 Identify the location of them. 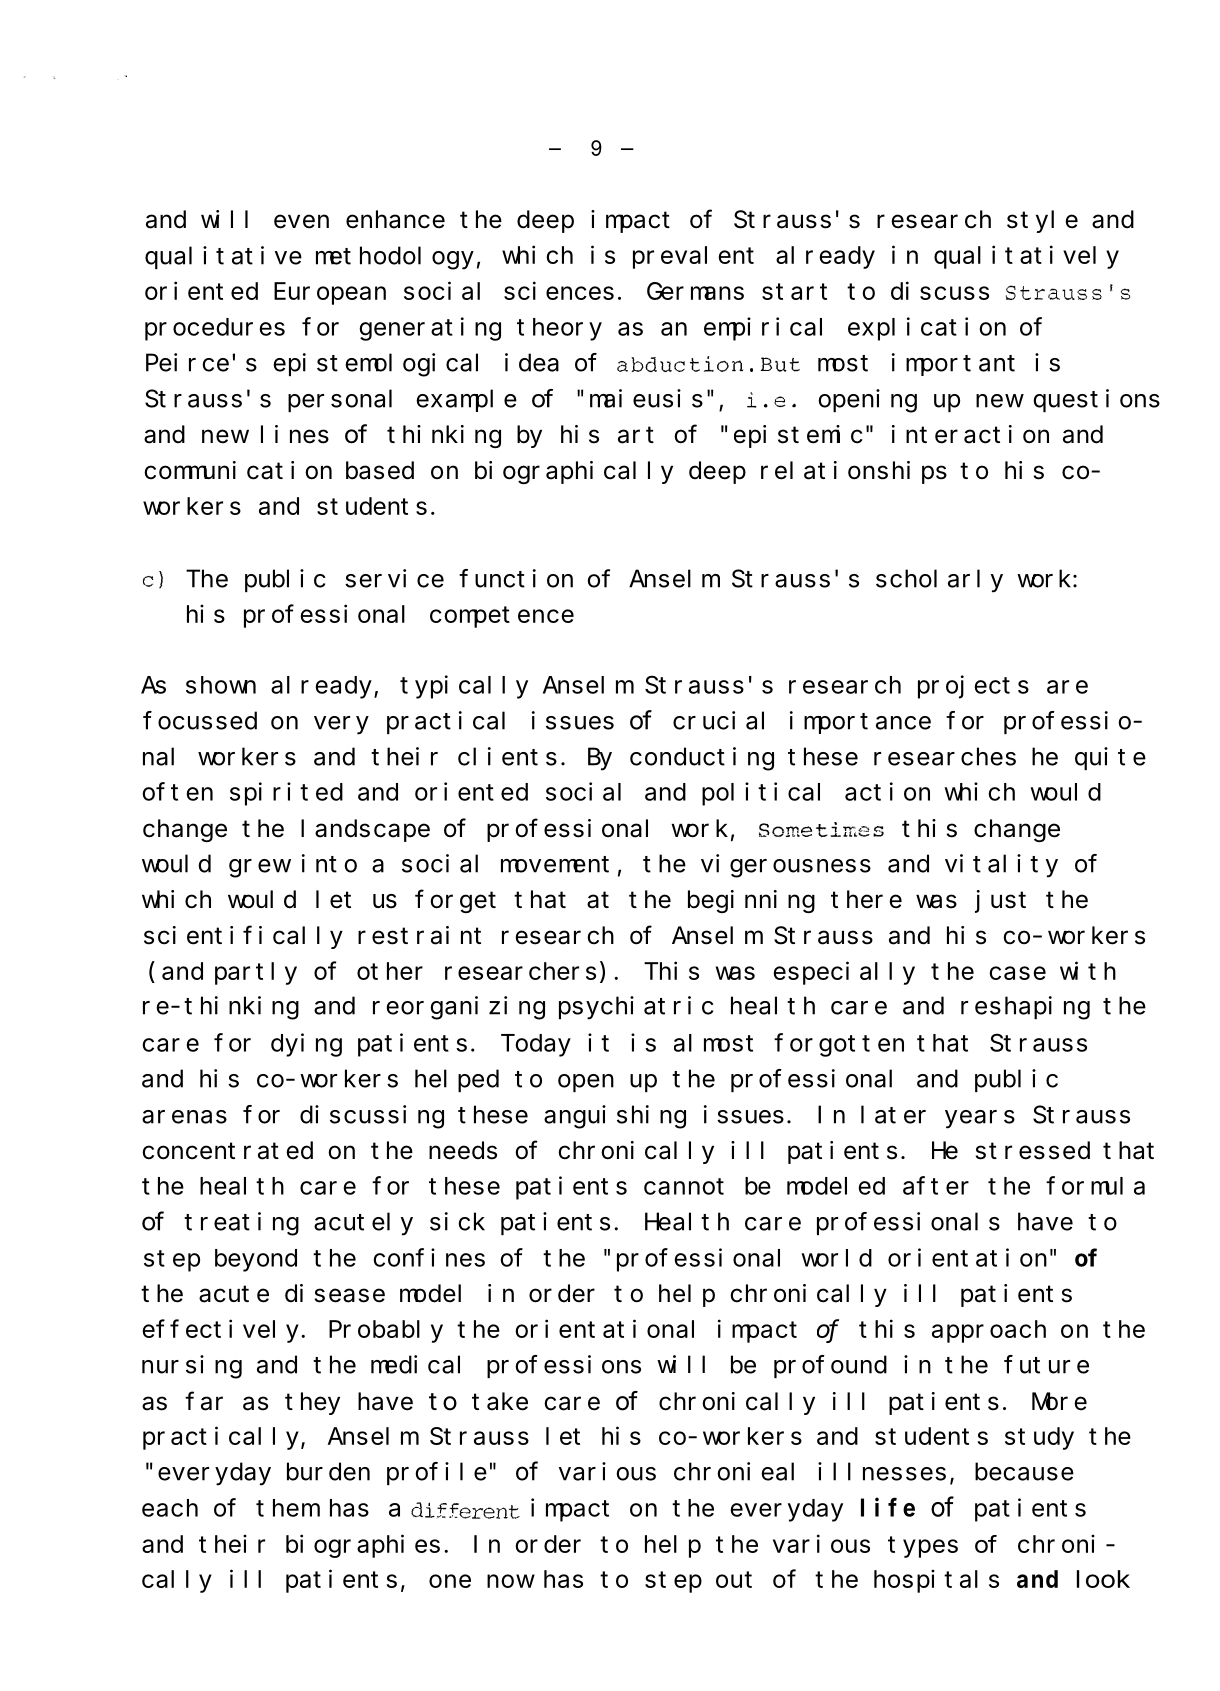
(286, 1508).
